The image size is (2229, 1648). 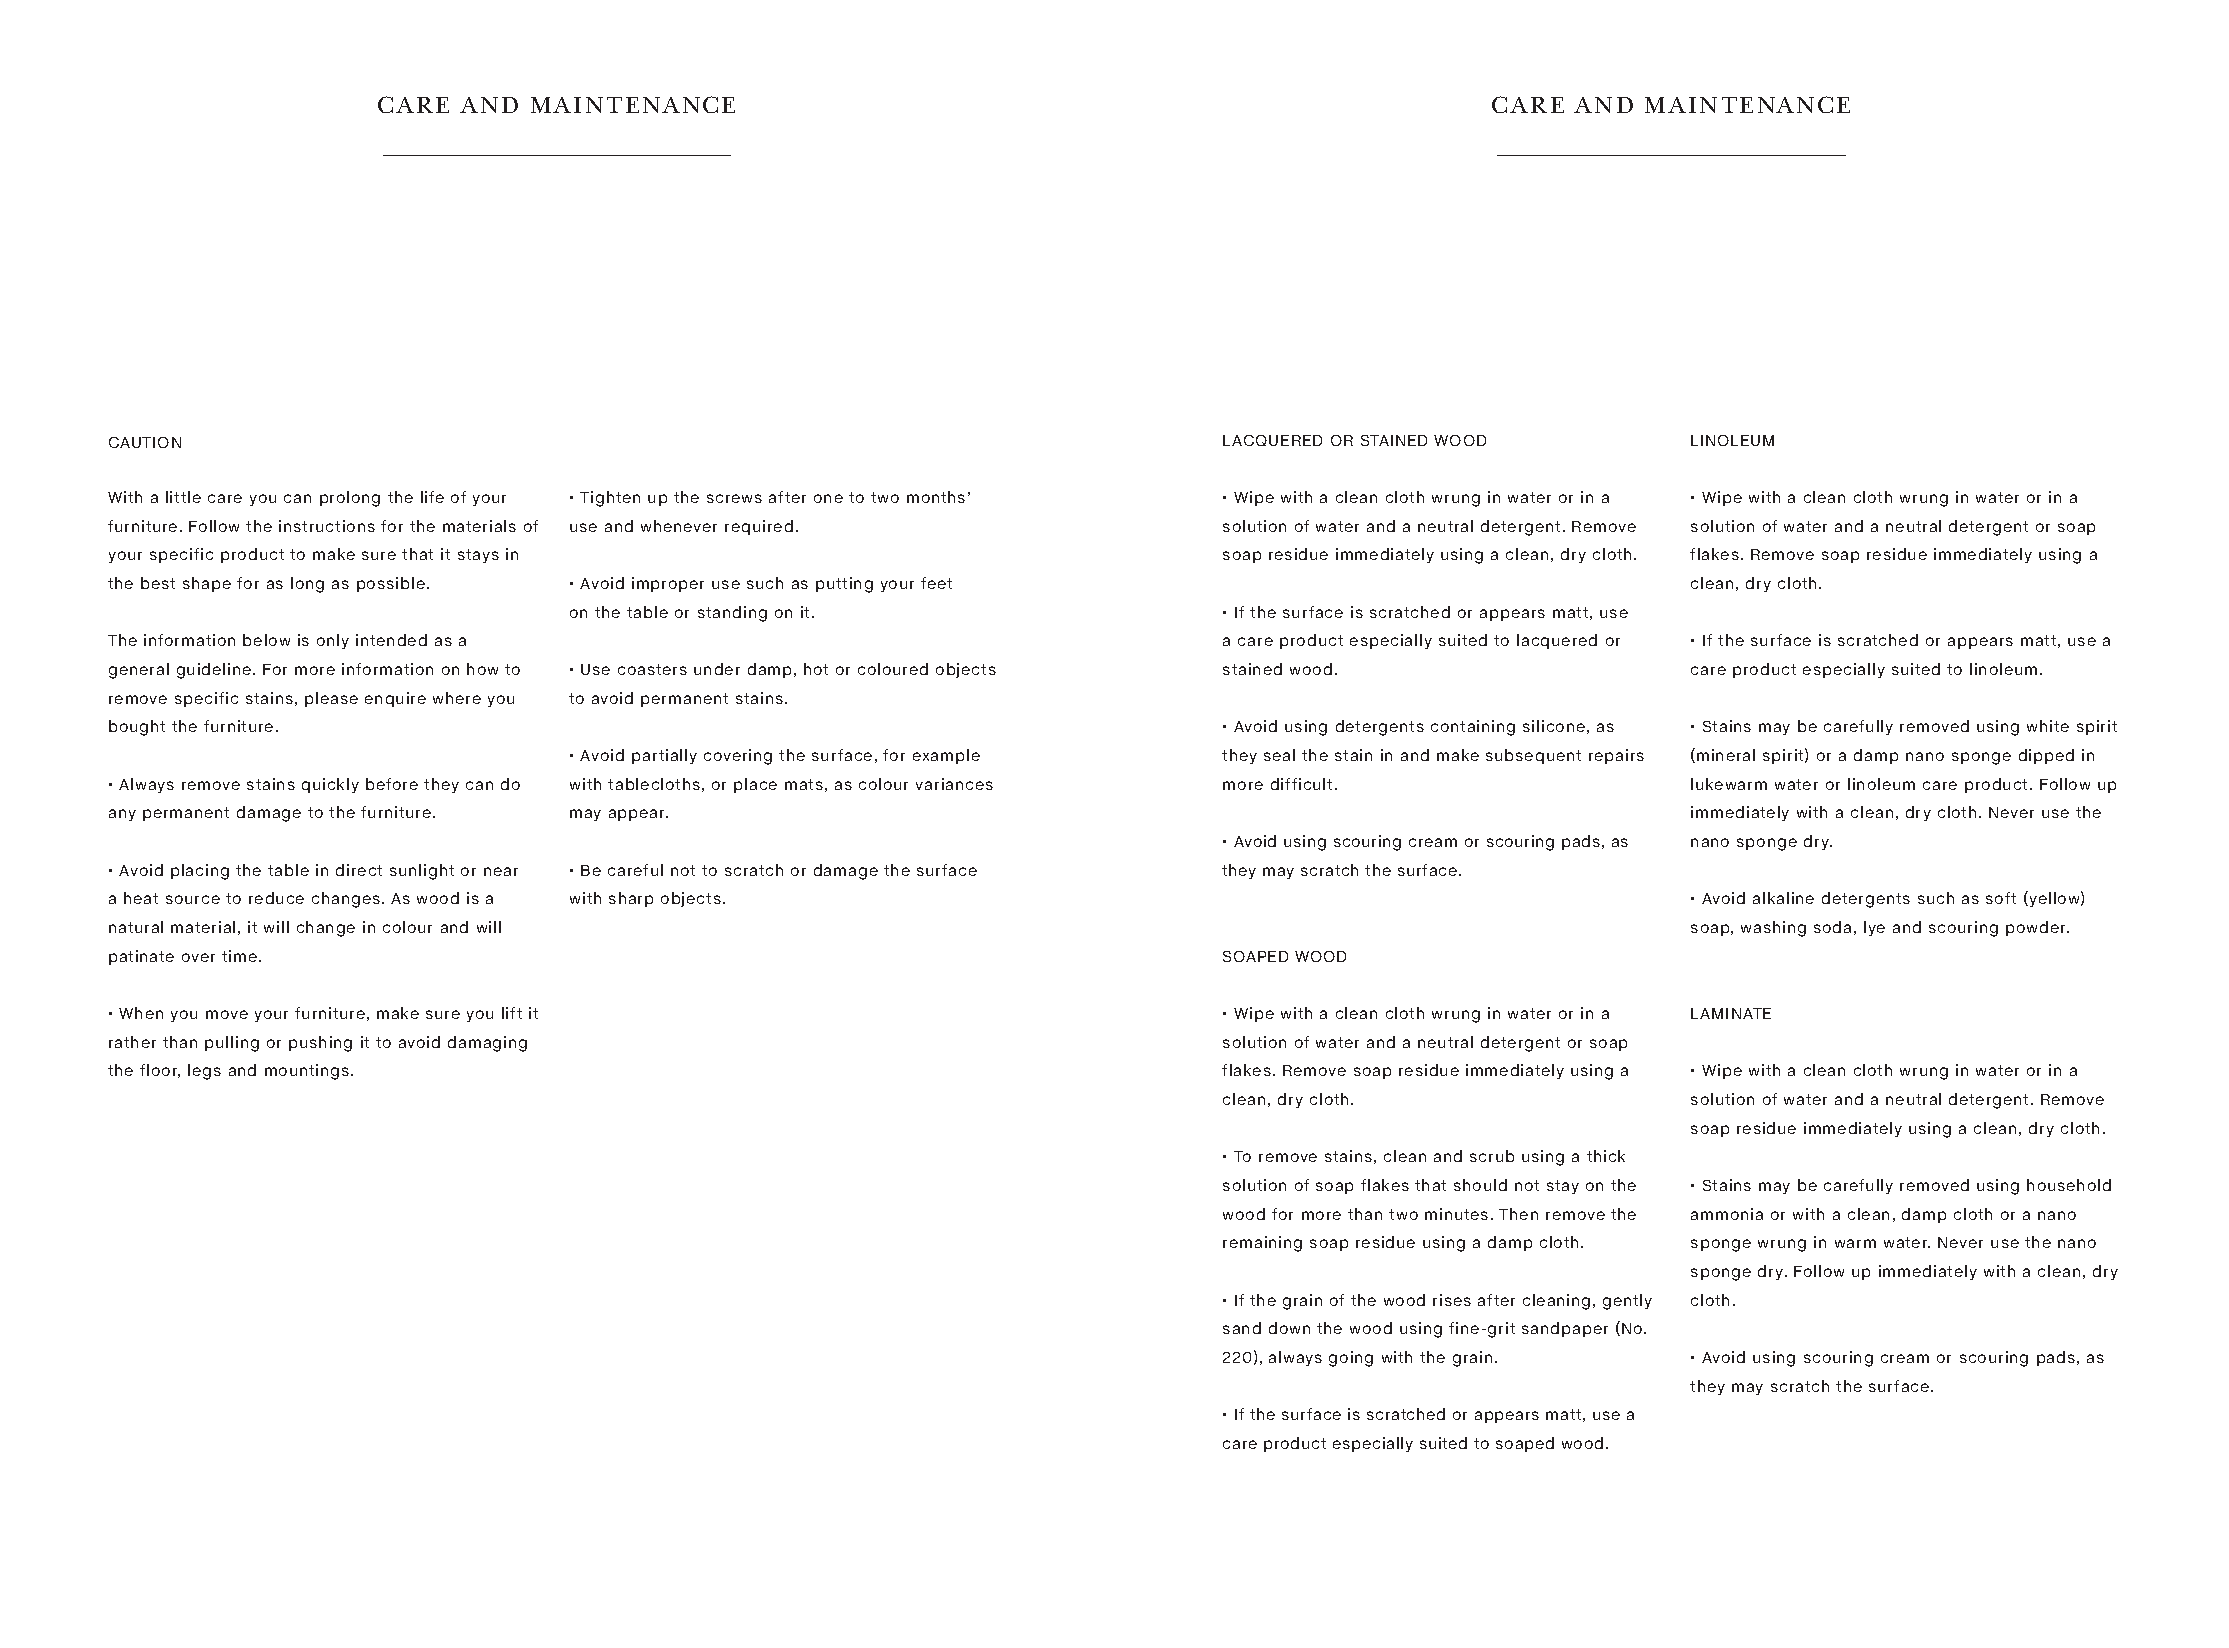 What do you see at coordinates (936, 583) in the screenshot?
I see `feet` at bounding box center [936, 583].
